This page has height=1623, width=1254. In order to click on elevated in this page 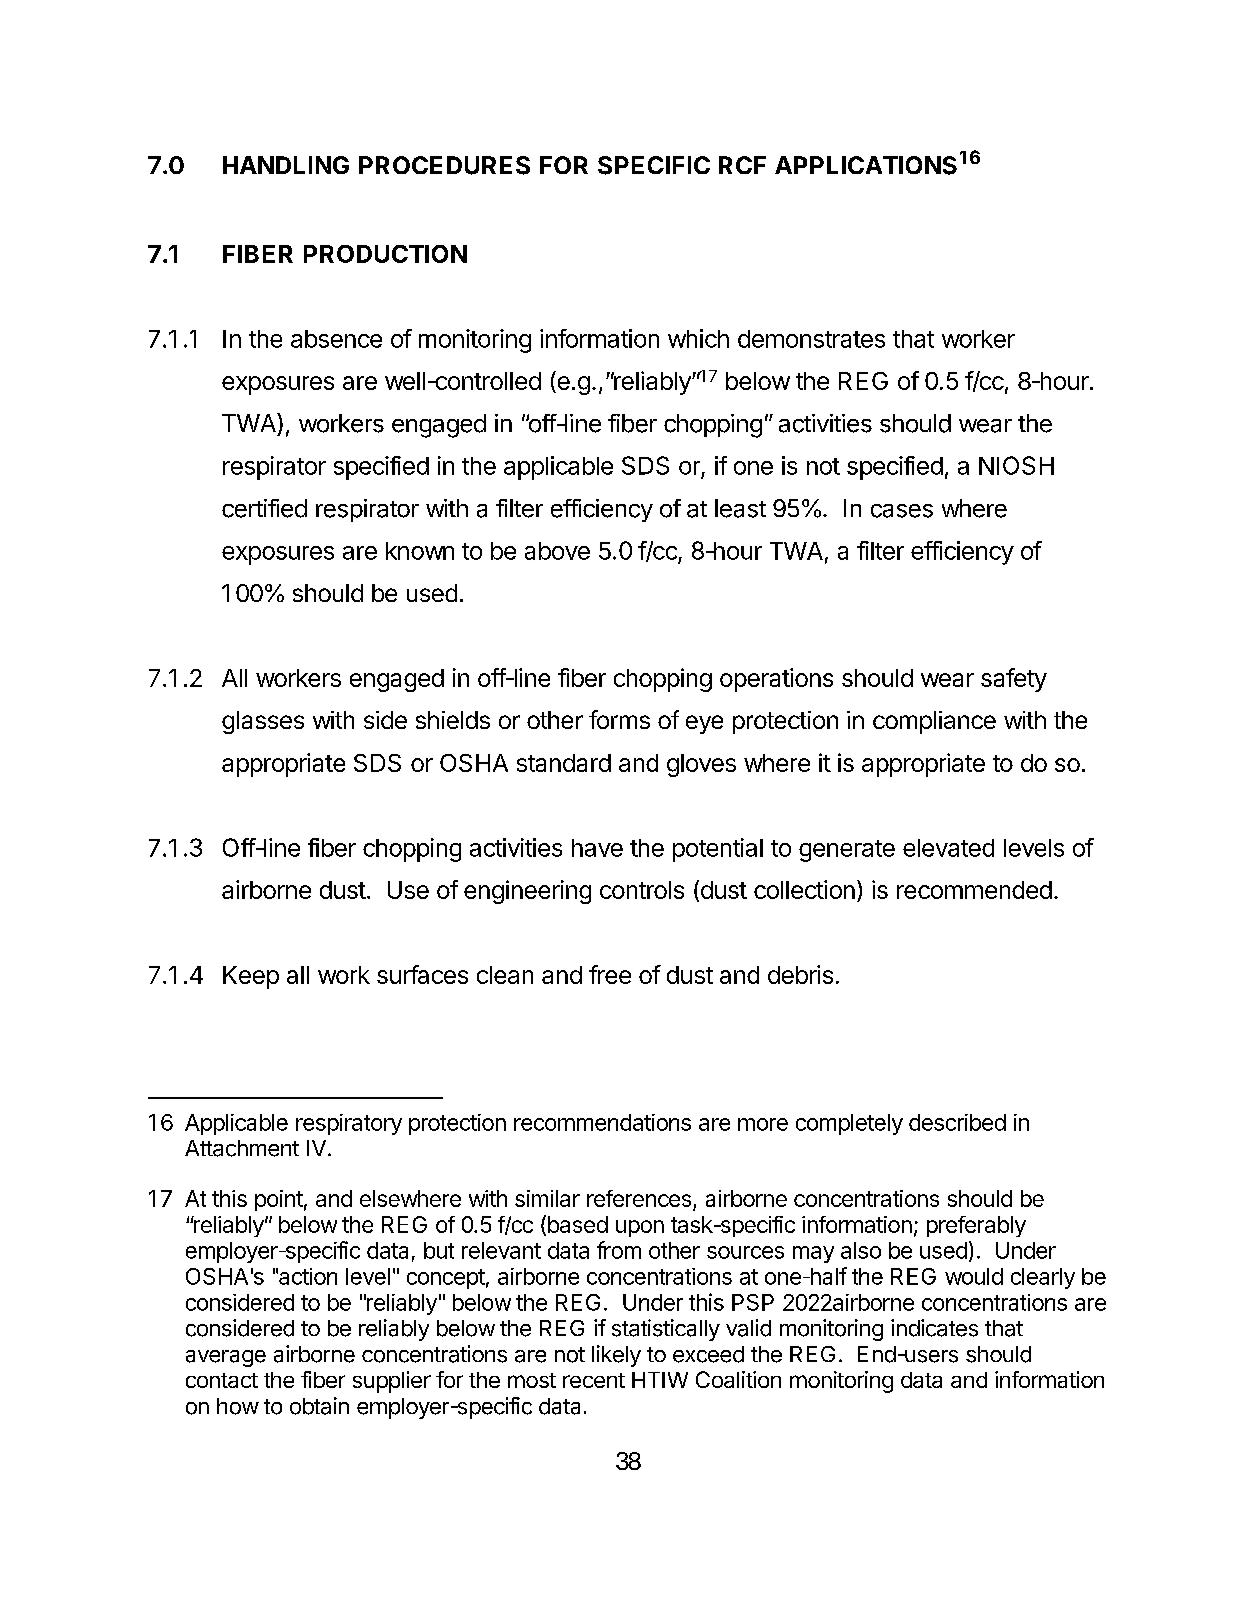, I will do `click(948, 848)`.
